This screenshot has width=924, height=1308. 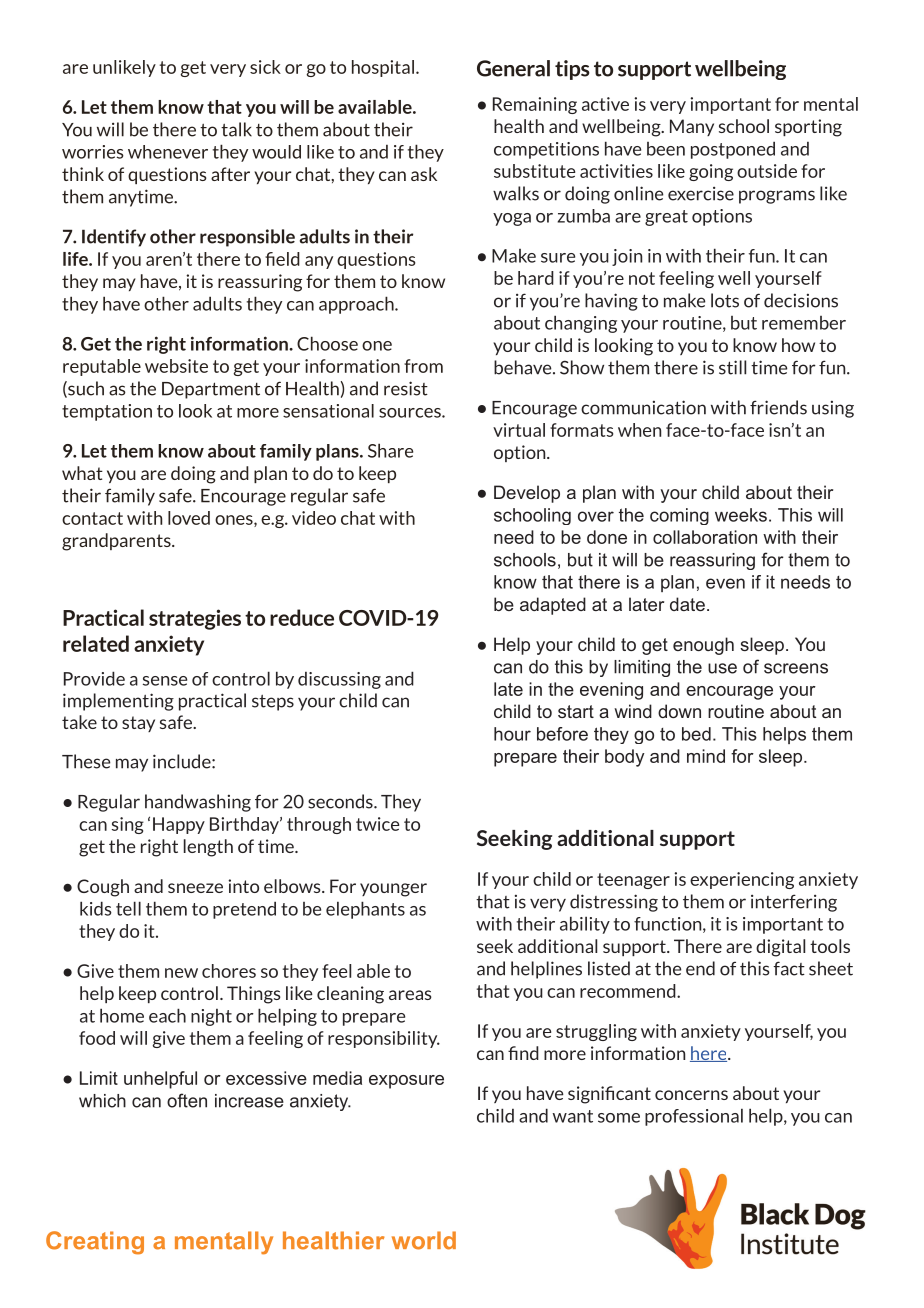 I want to click on Many, so click(x=692, y=127).
